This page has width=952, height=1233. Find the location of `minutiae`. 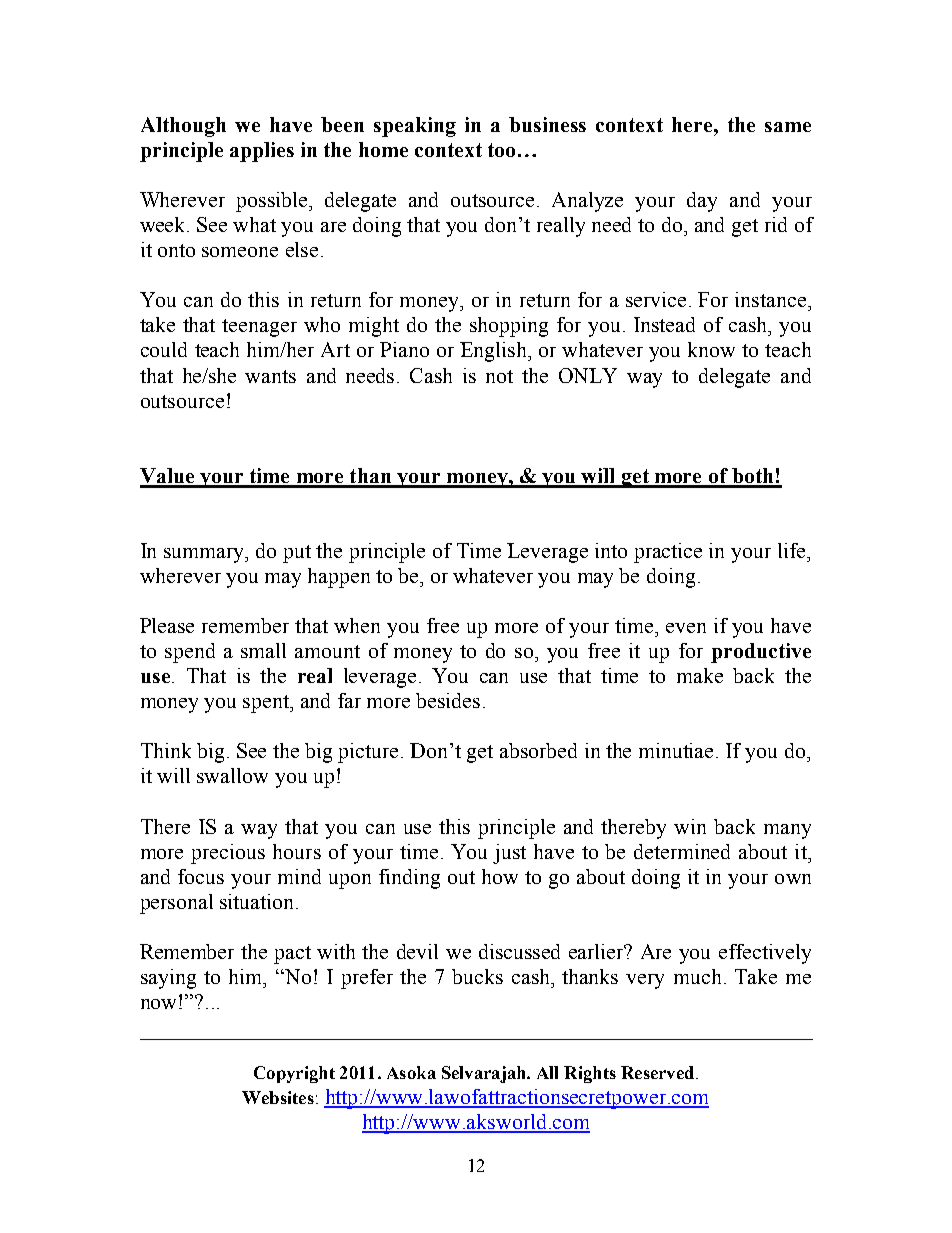

minutiae is located at coordinates (678, 750).
